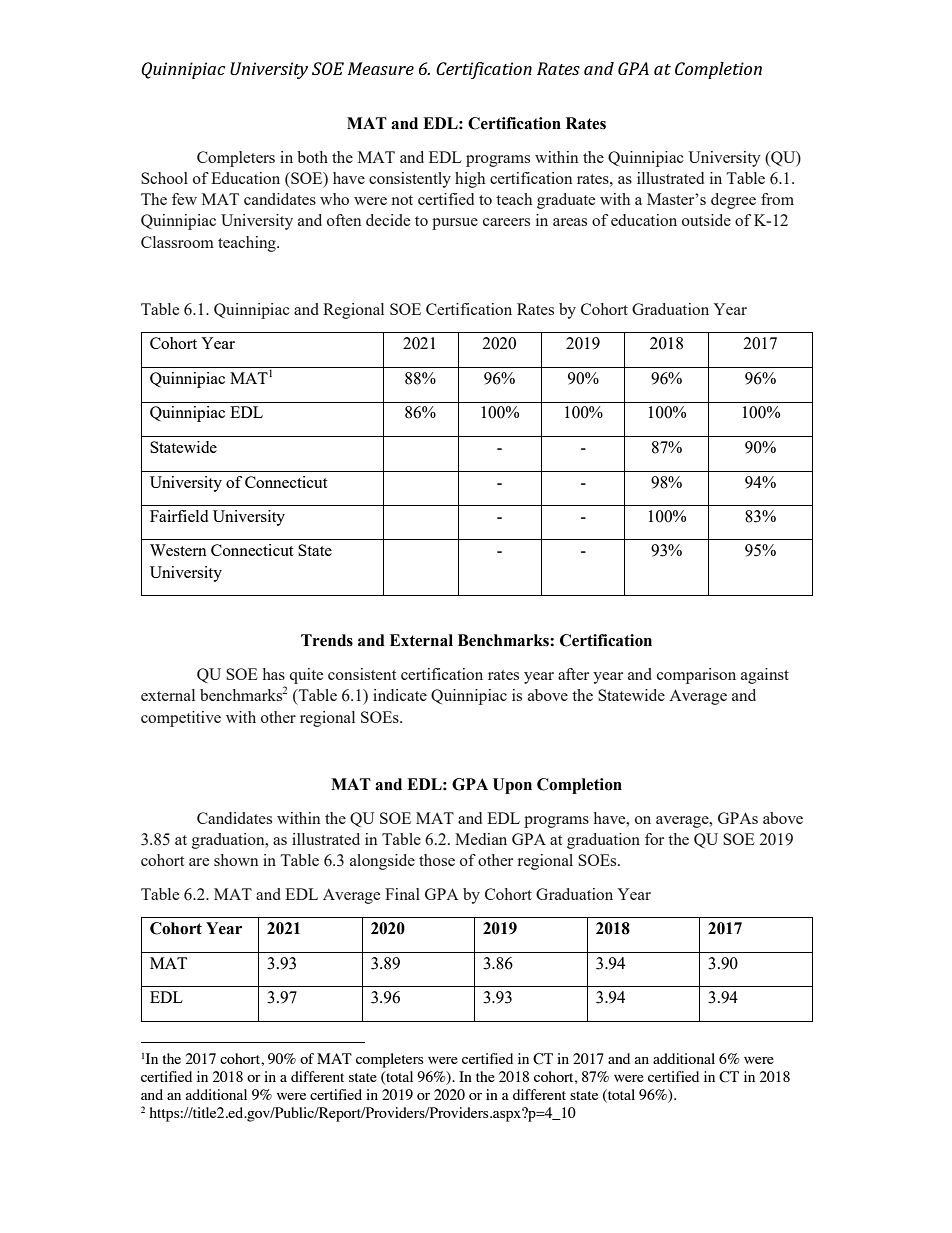 This document has height=1233, width=952. I want to click on after, so click(573, 674).
